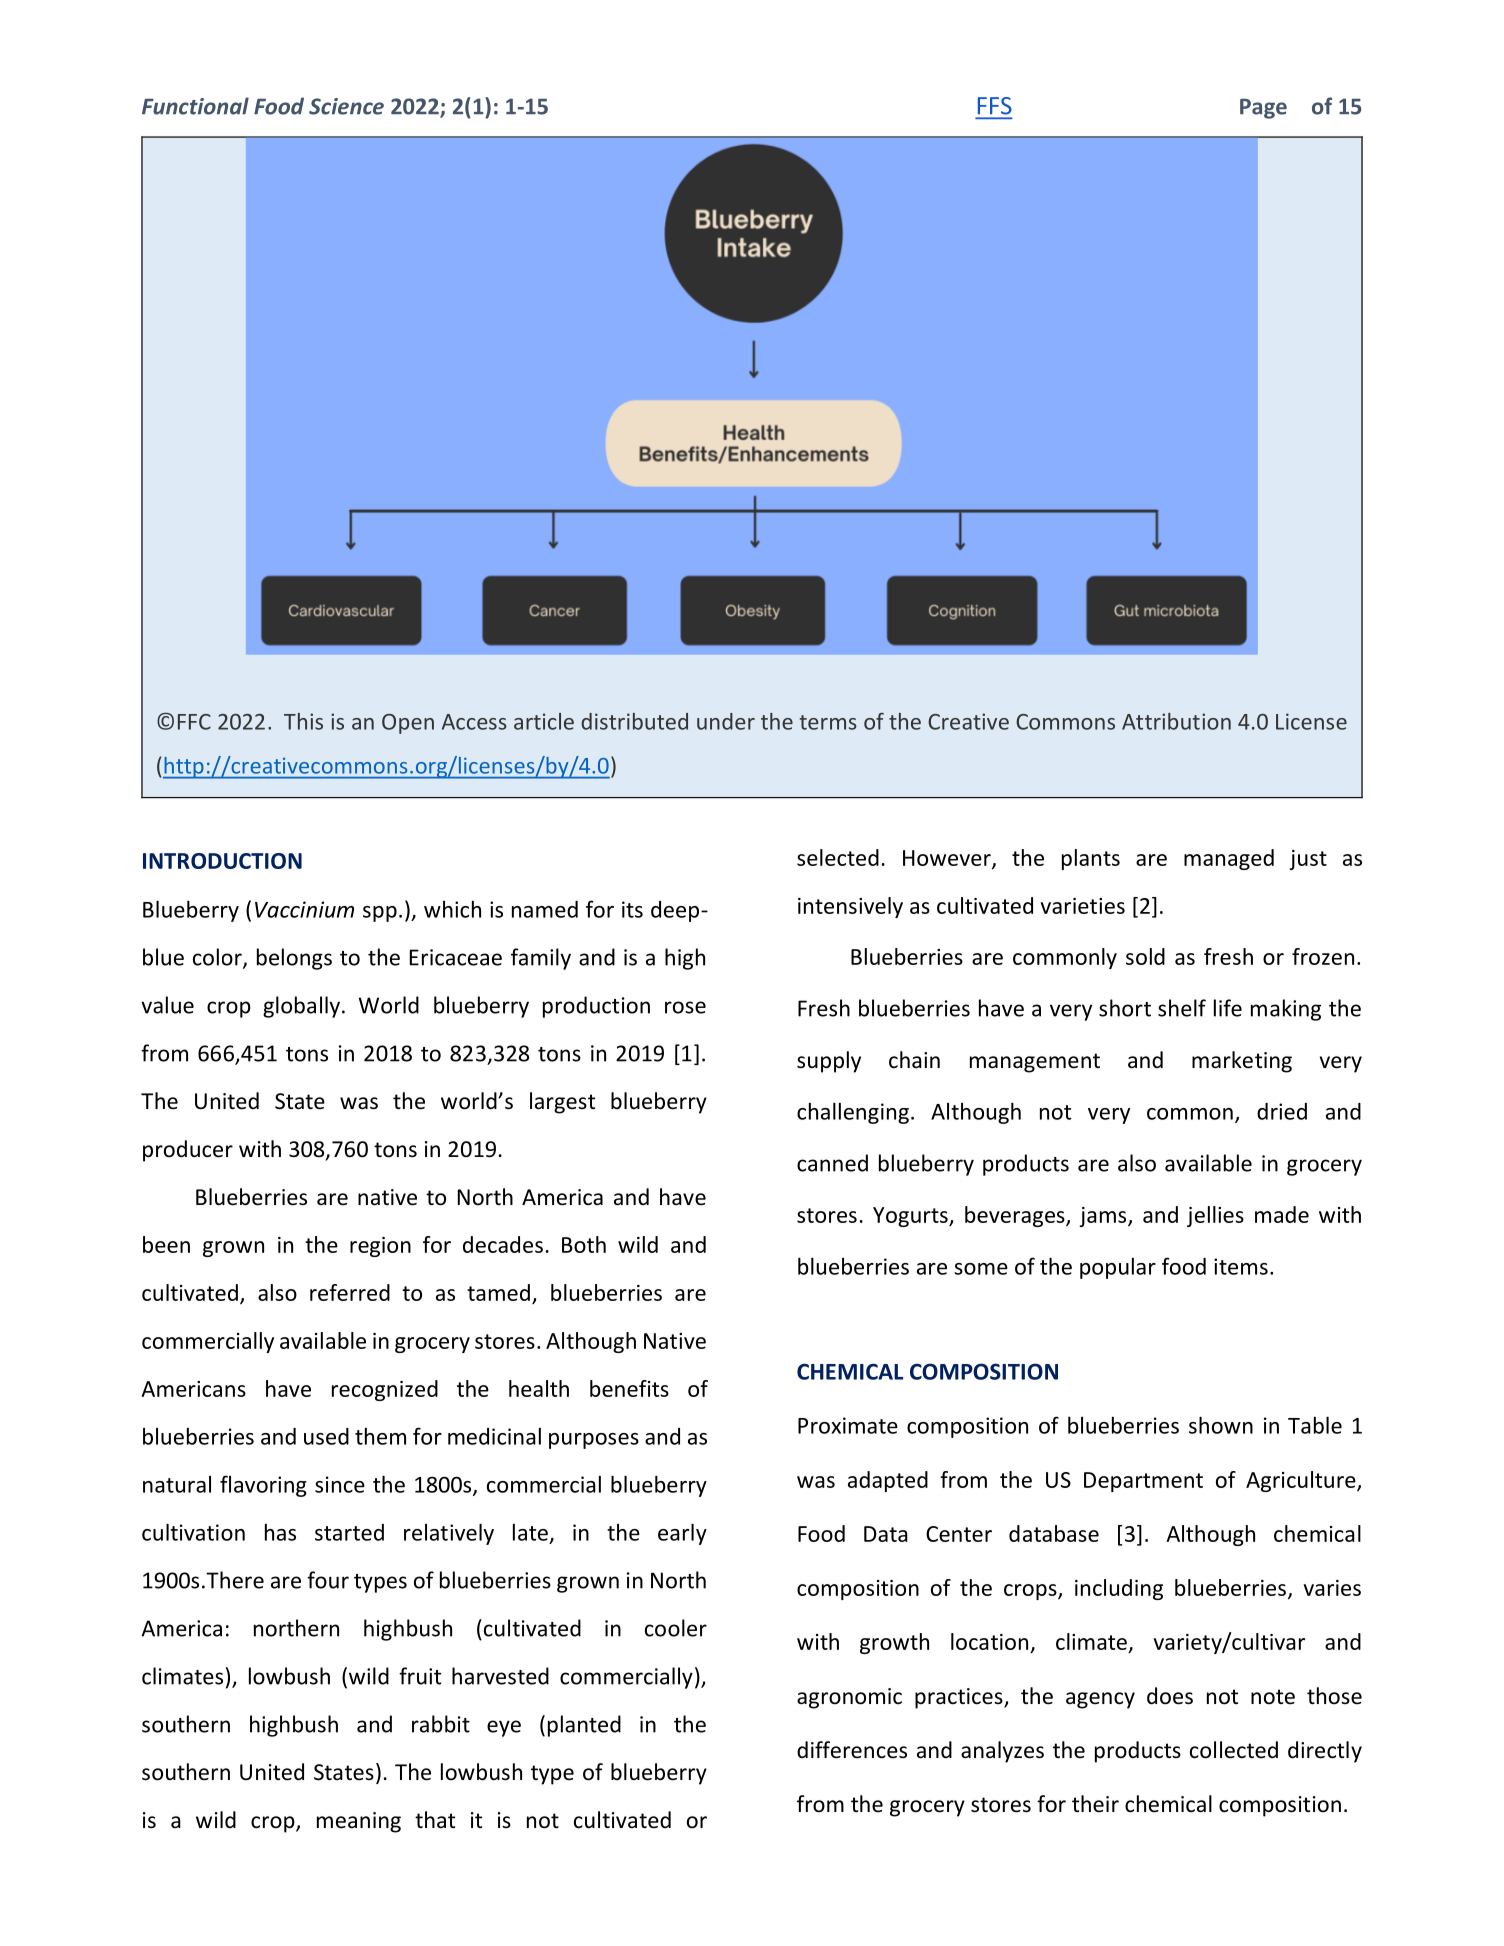 The width and height of the screenshot is (1504, 1946). I want to click on Page, so click(1263, 109).
